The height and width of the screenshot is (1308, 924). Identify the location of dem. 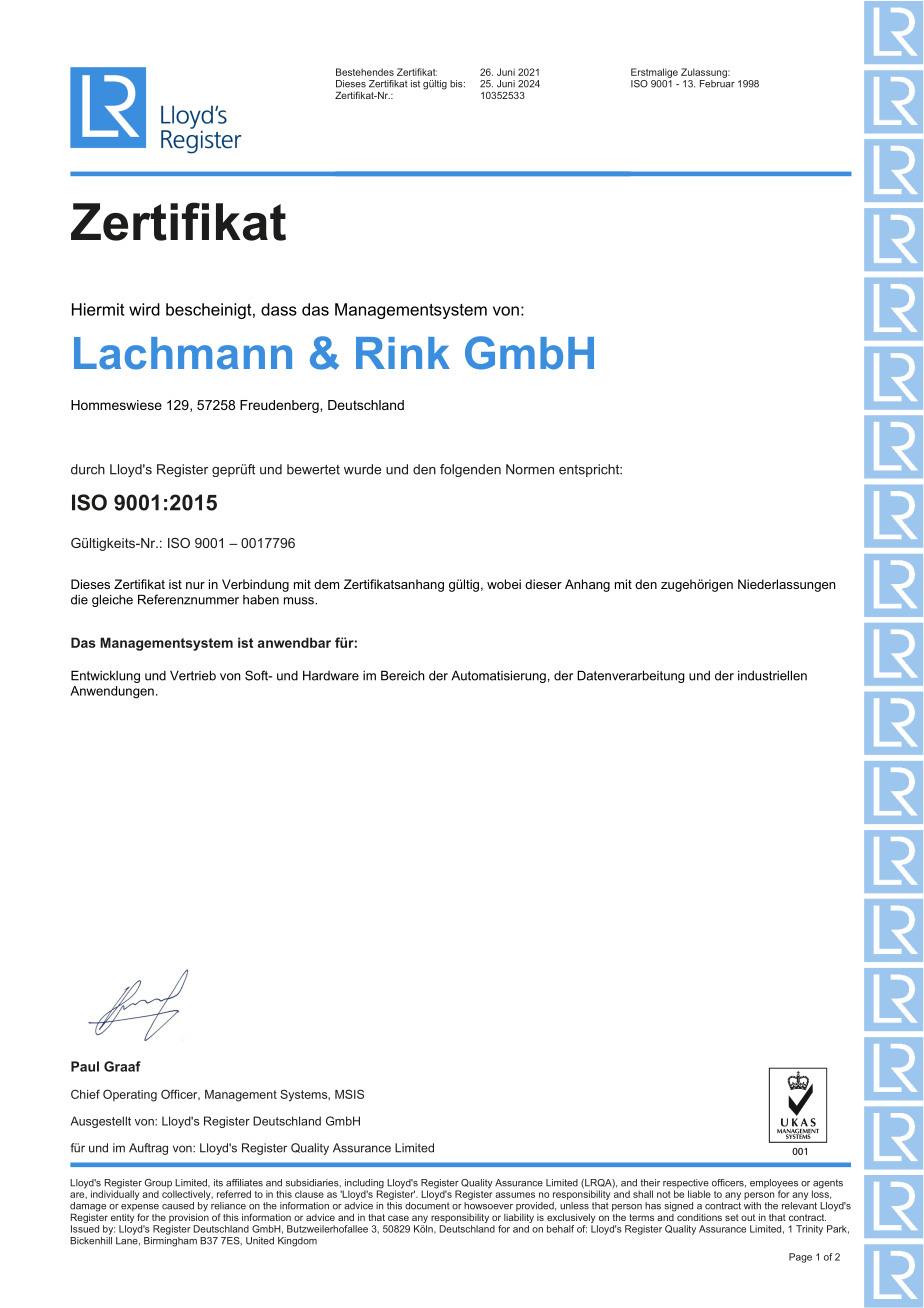
(326, 584).
